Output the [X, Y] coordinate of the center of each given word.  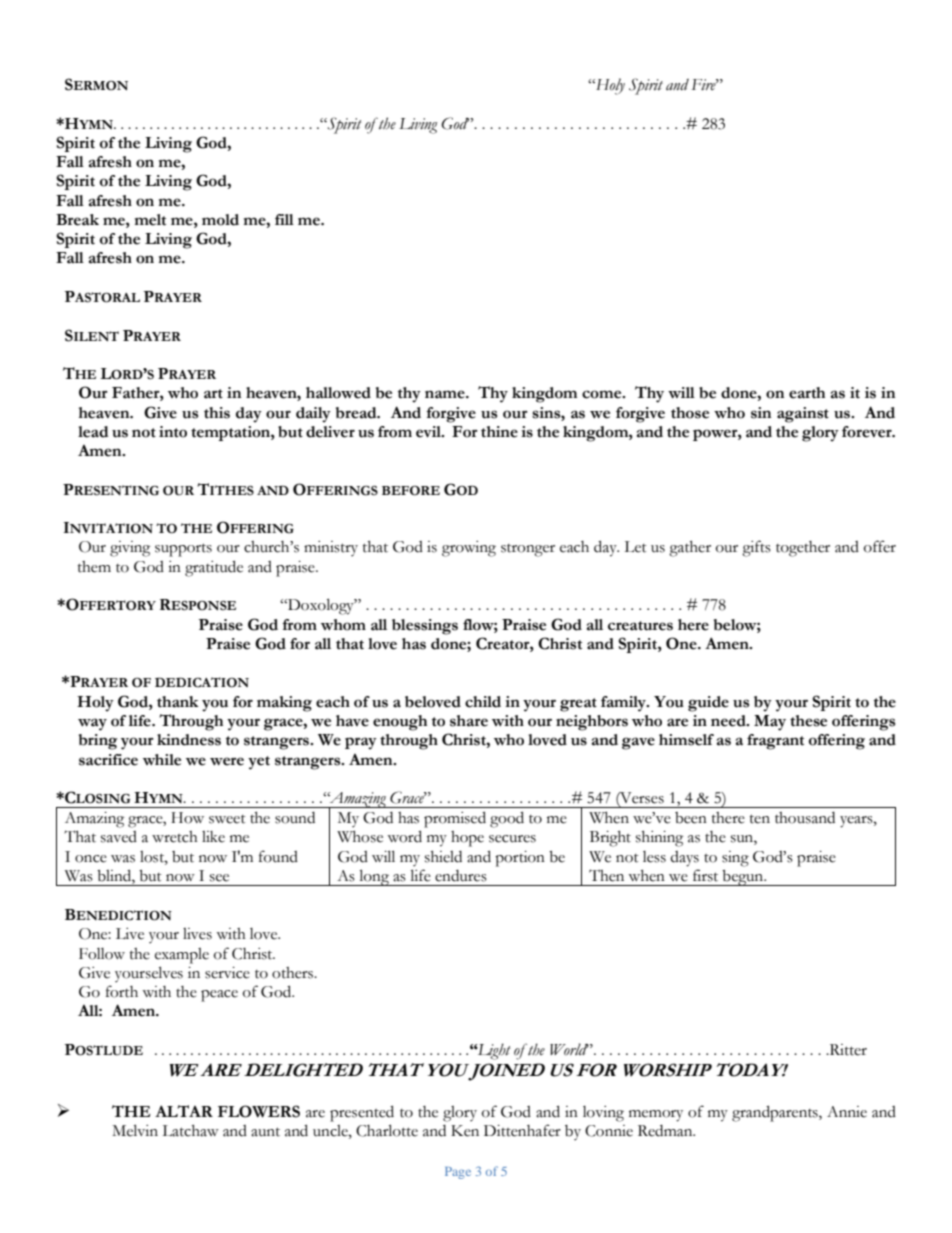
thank [178, 702]
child [483, 702]
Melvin [135, 1130]
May [770, 723]
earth [807, 393]
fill [284, 219]
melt [150, 220]
